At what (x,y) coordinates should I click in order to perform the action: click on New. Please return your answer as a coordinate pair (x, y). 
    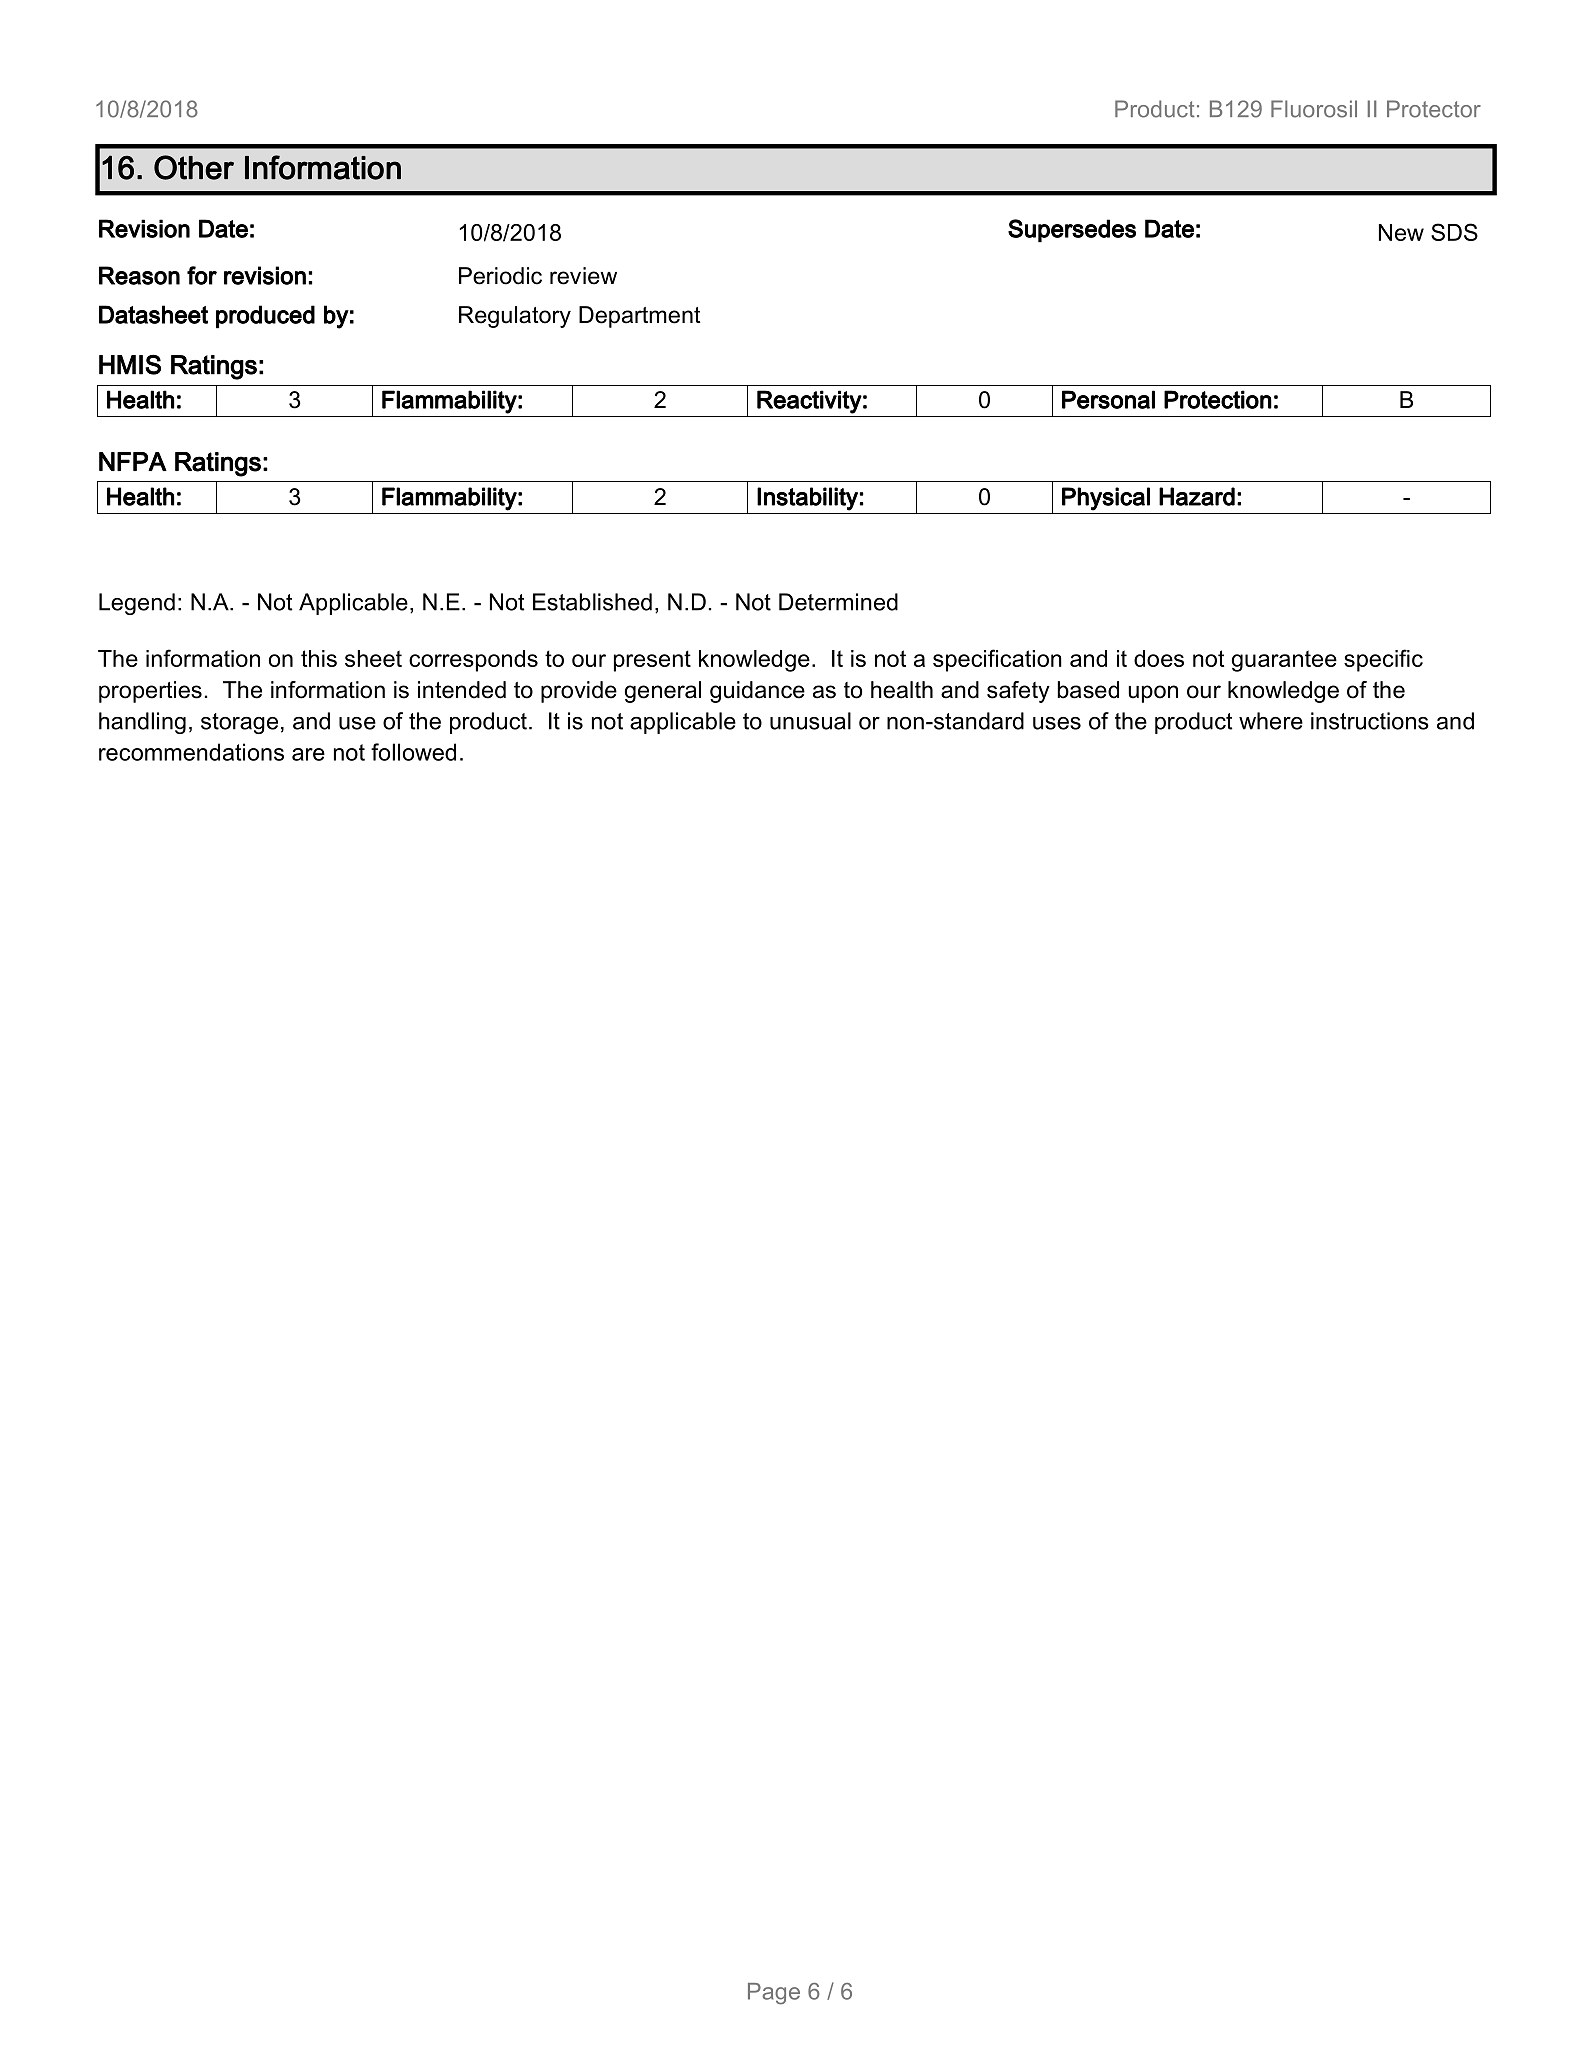
    Looking at the image, I should click on (1401, 232).
